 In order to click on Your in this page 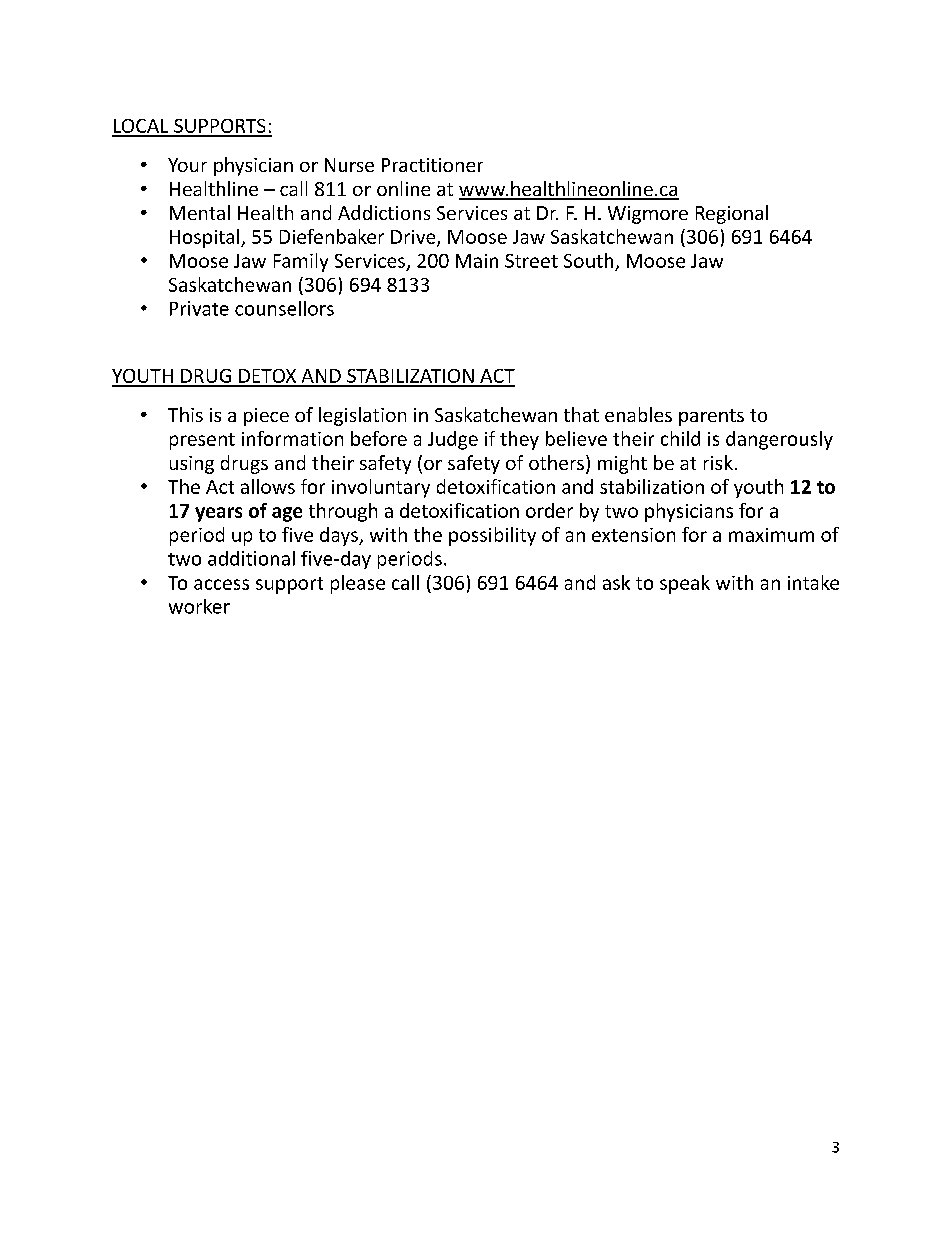, I will do `click(187, 165)`.
